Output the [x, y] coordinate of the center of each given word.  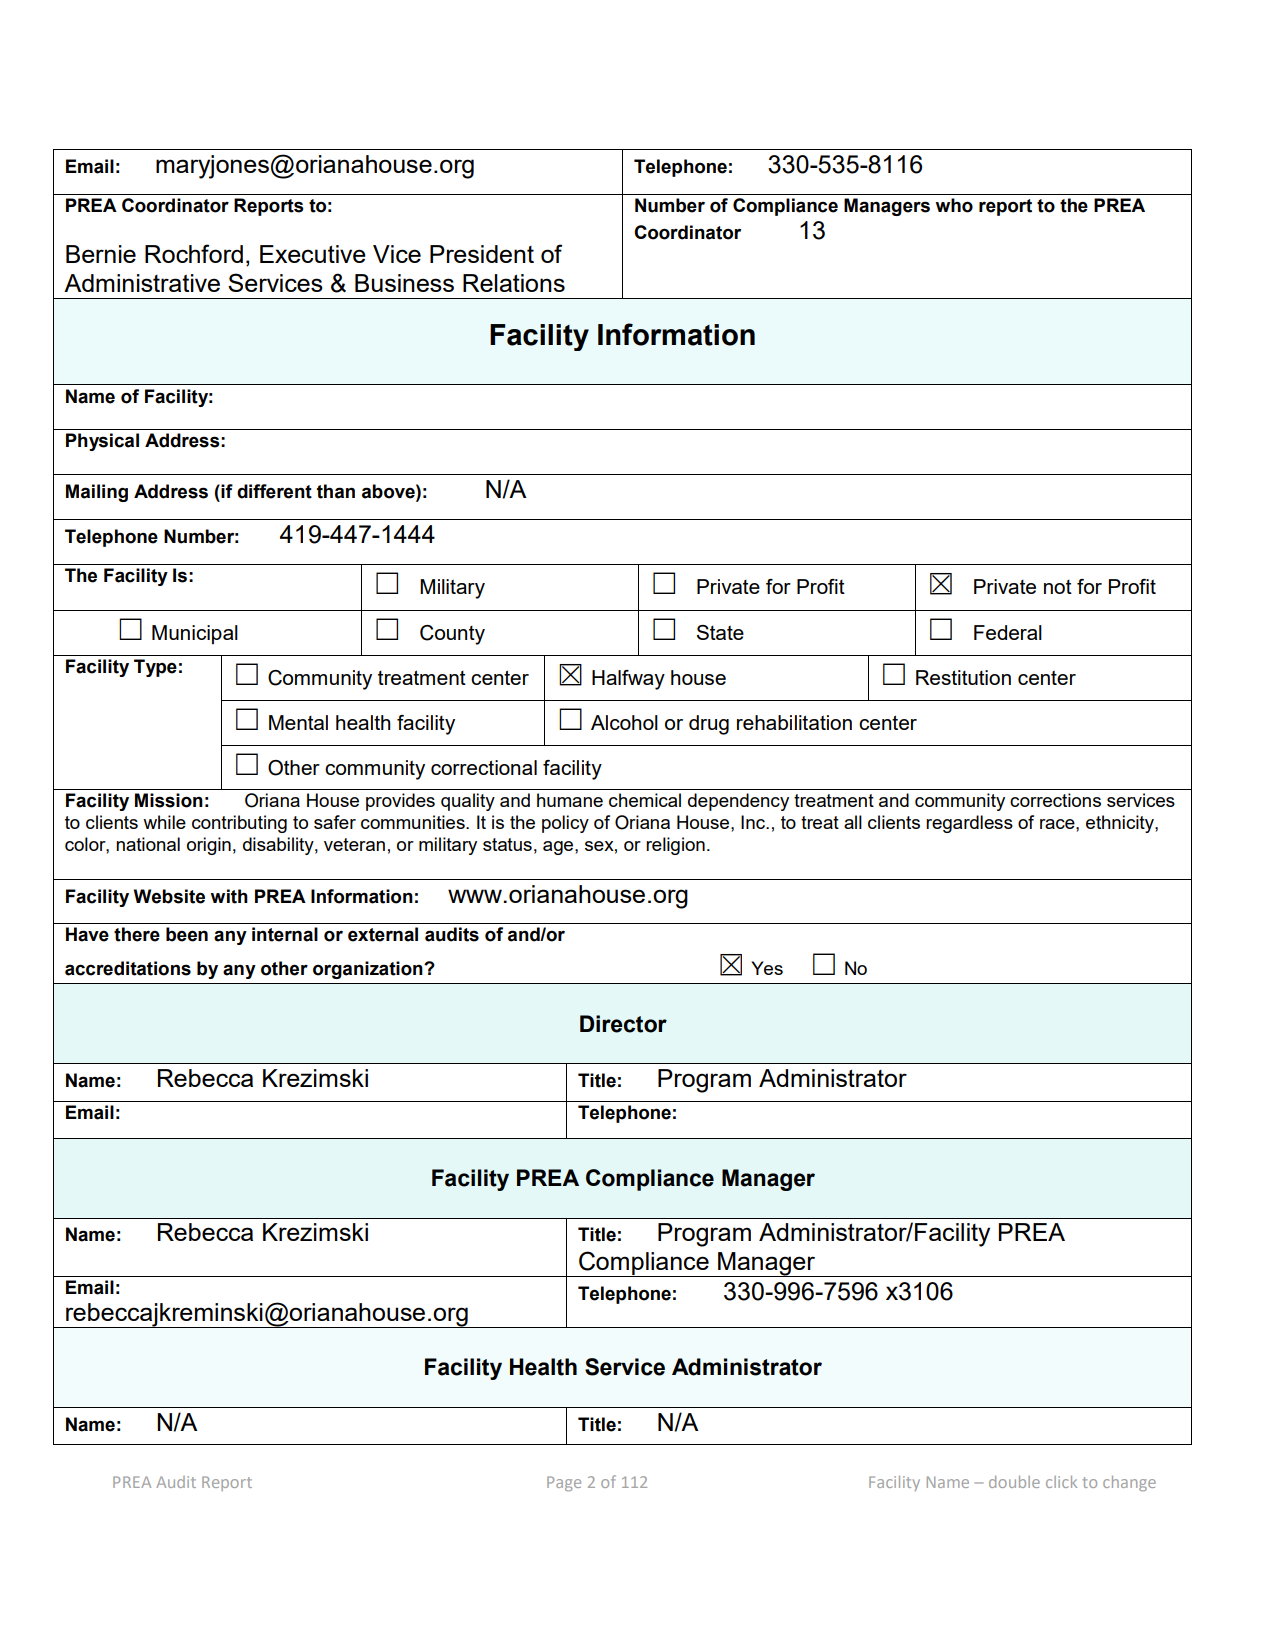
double [1014, 1482]
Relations [514, 283]
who [954, 205]
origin [209, 846]
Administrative [142, 283]
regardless [969, 824]
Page [564, 1483]
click [1061, 1482]
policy [565, 824]
